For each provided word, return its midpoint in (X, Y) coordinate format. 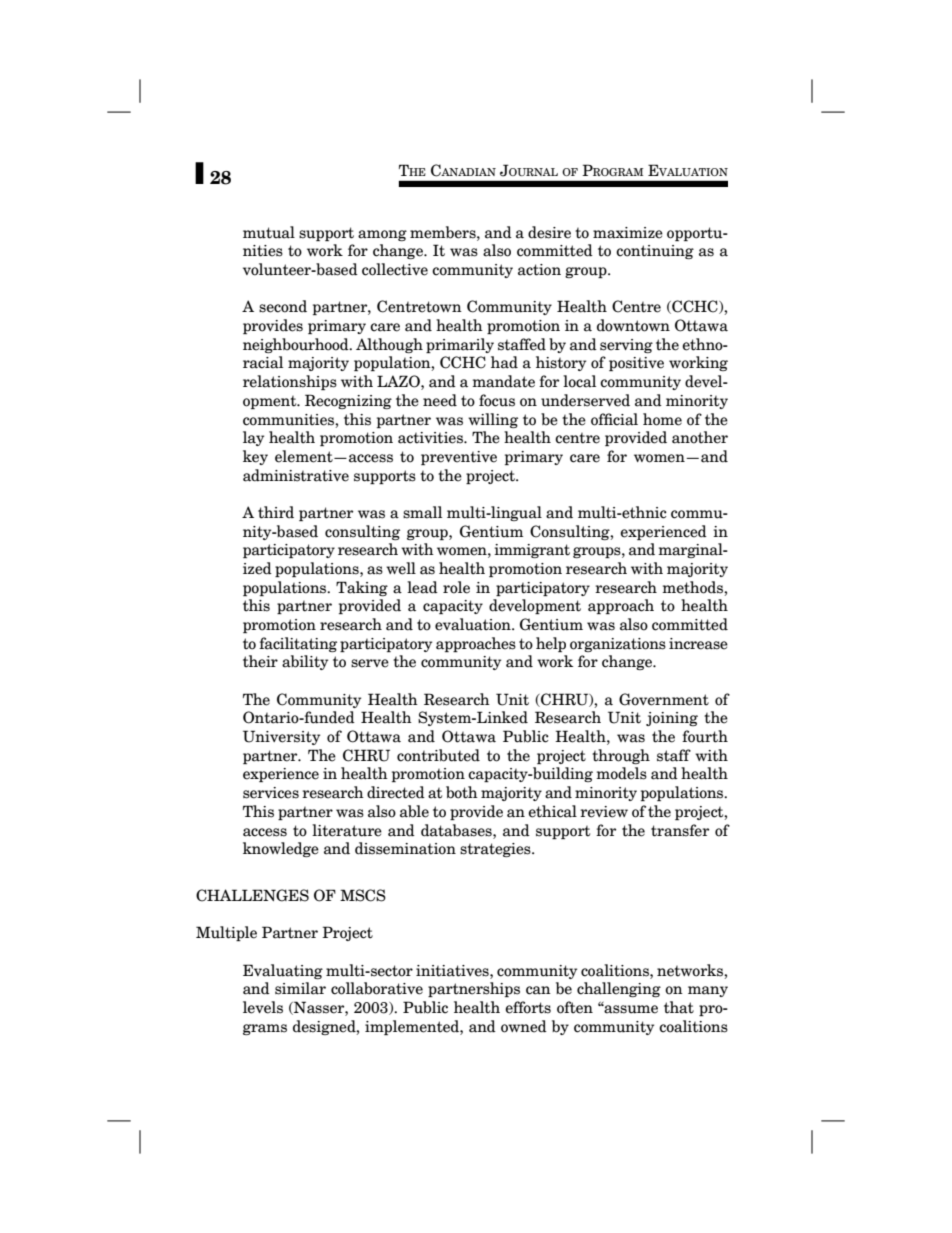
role (456, 587)
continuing (655, 252)
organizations (618, 645)
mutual (269, 232)
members (444, 232)
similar (300, 988)
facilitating (298, 644)
